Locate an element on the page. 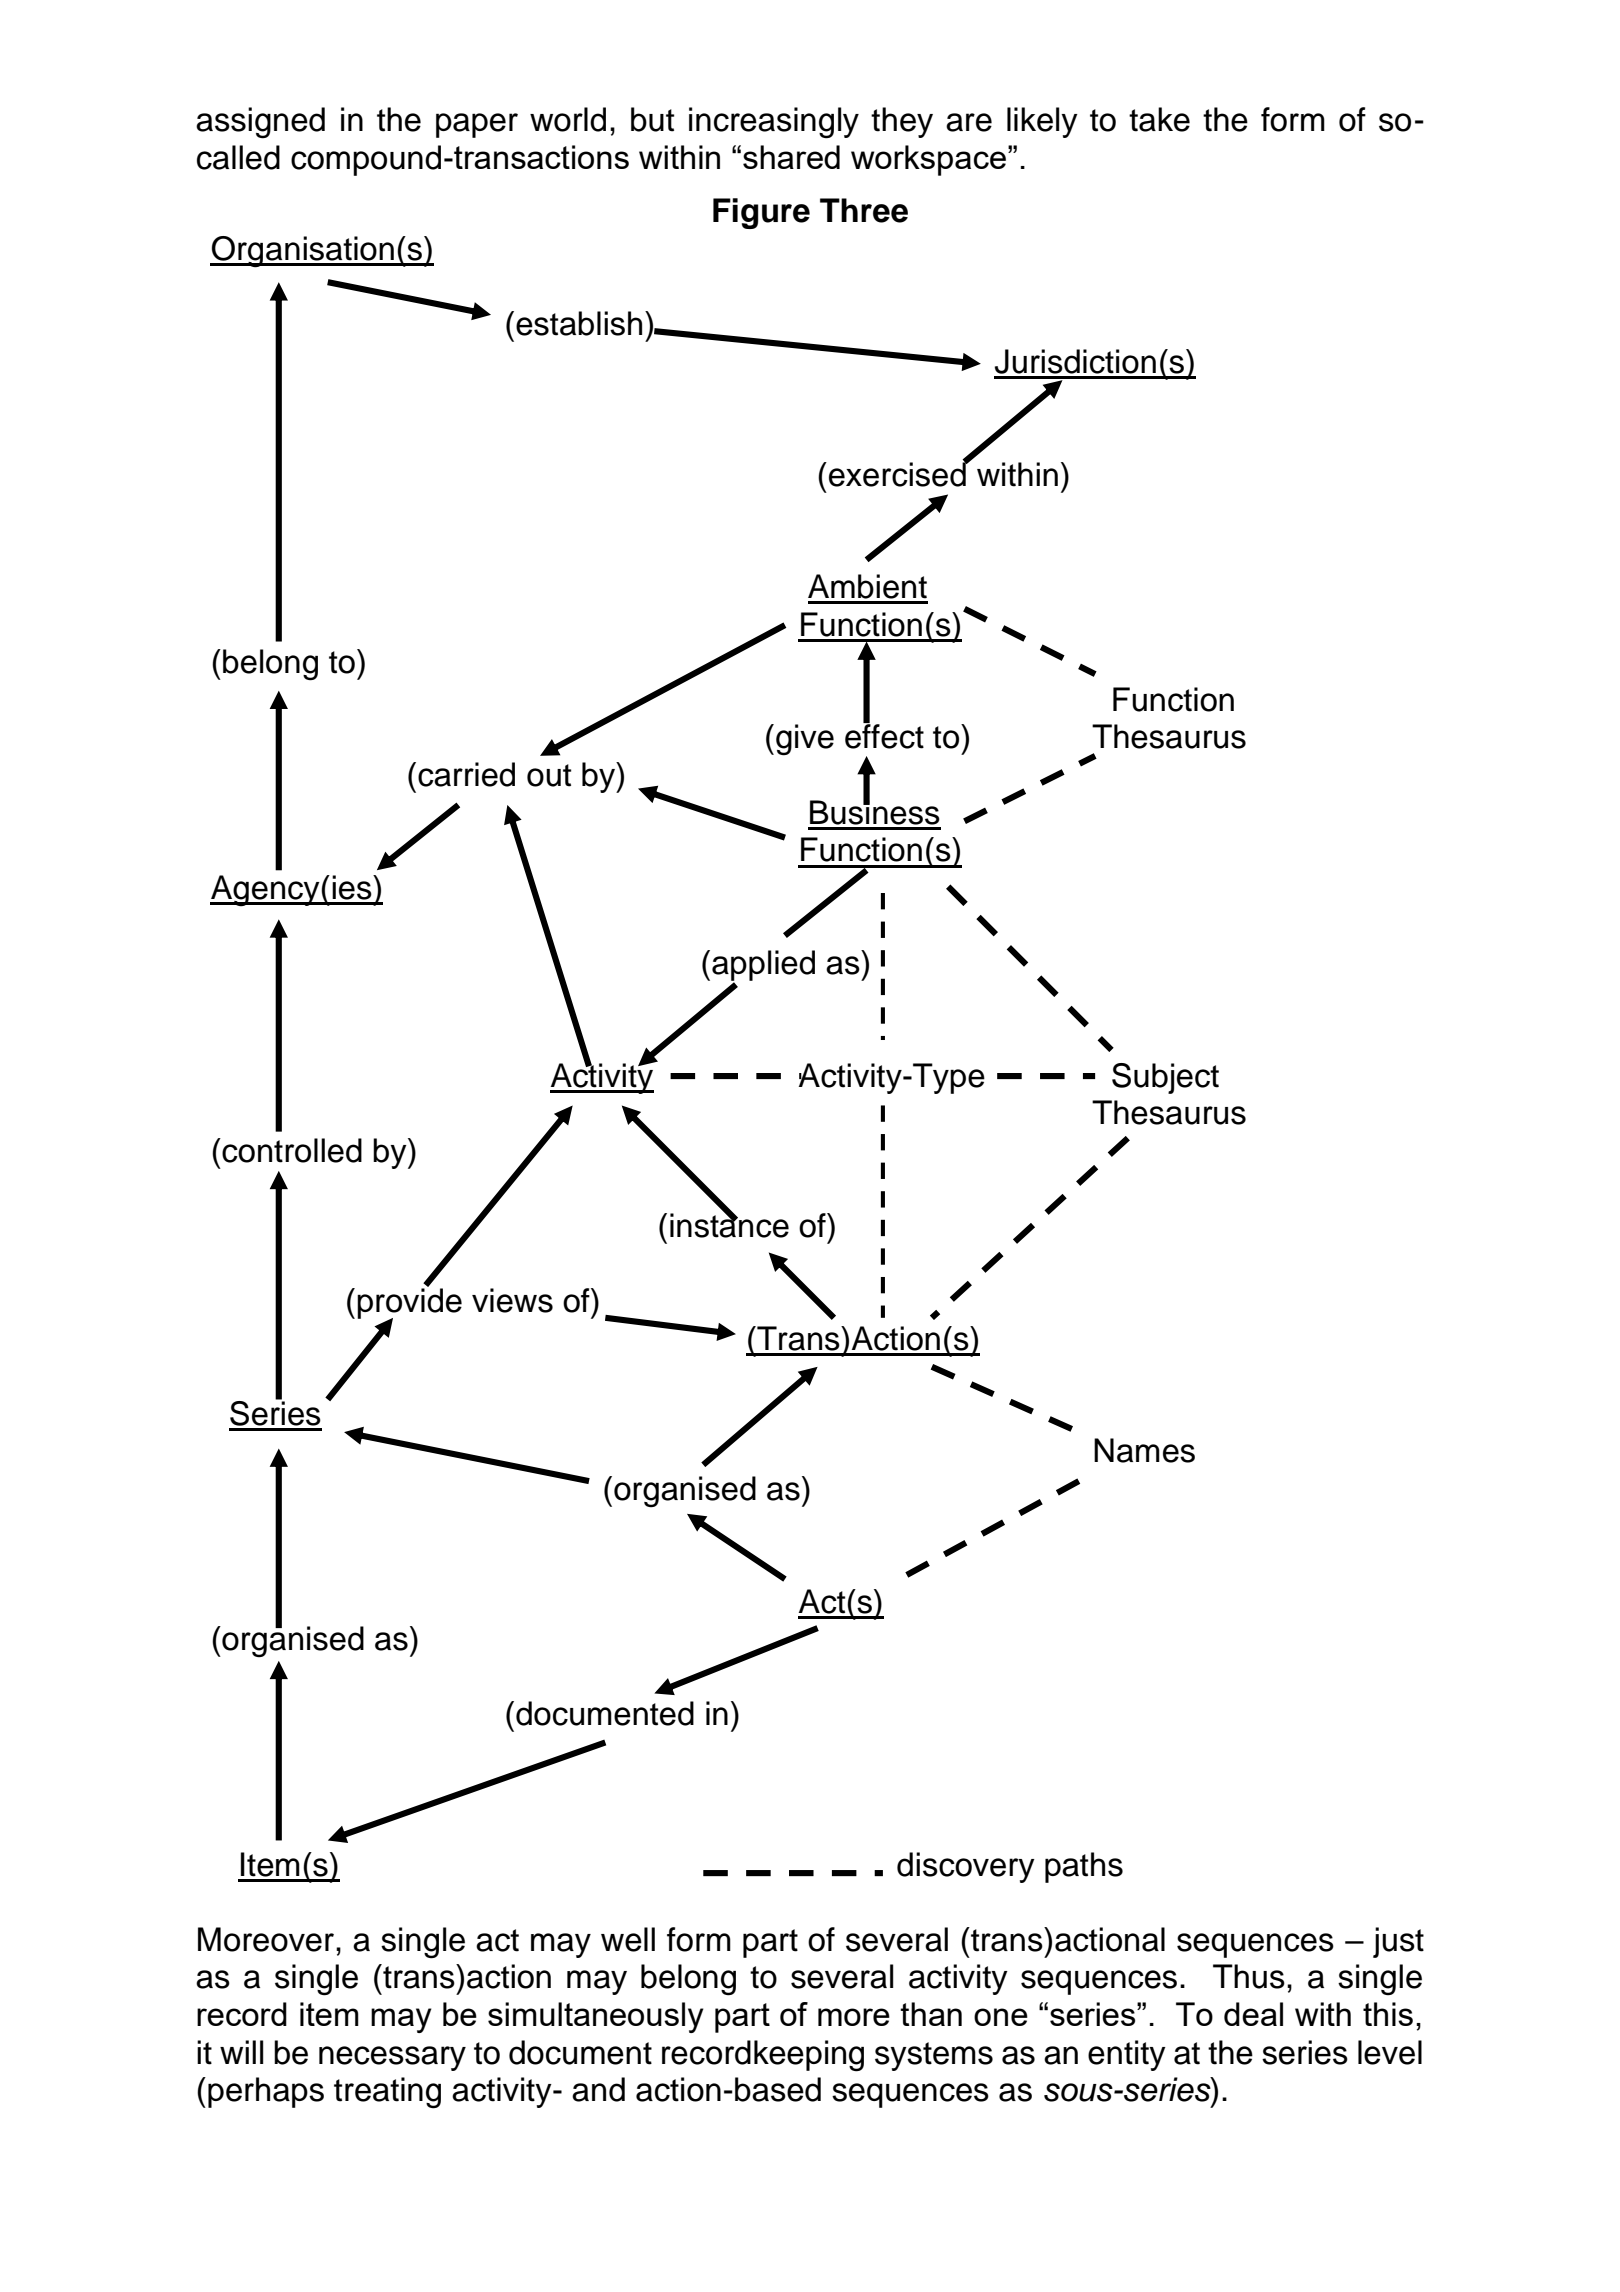 The image size is (1620, 2292). applied is located at coordinates (763, 966).
